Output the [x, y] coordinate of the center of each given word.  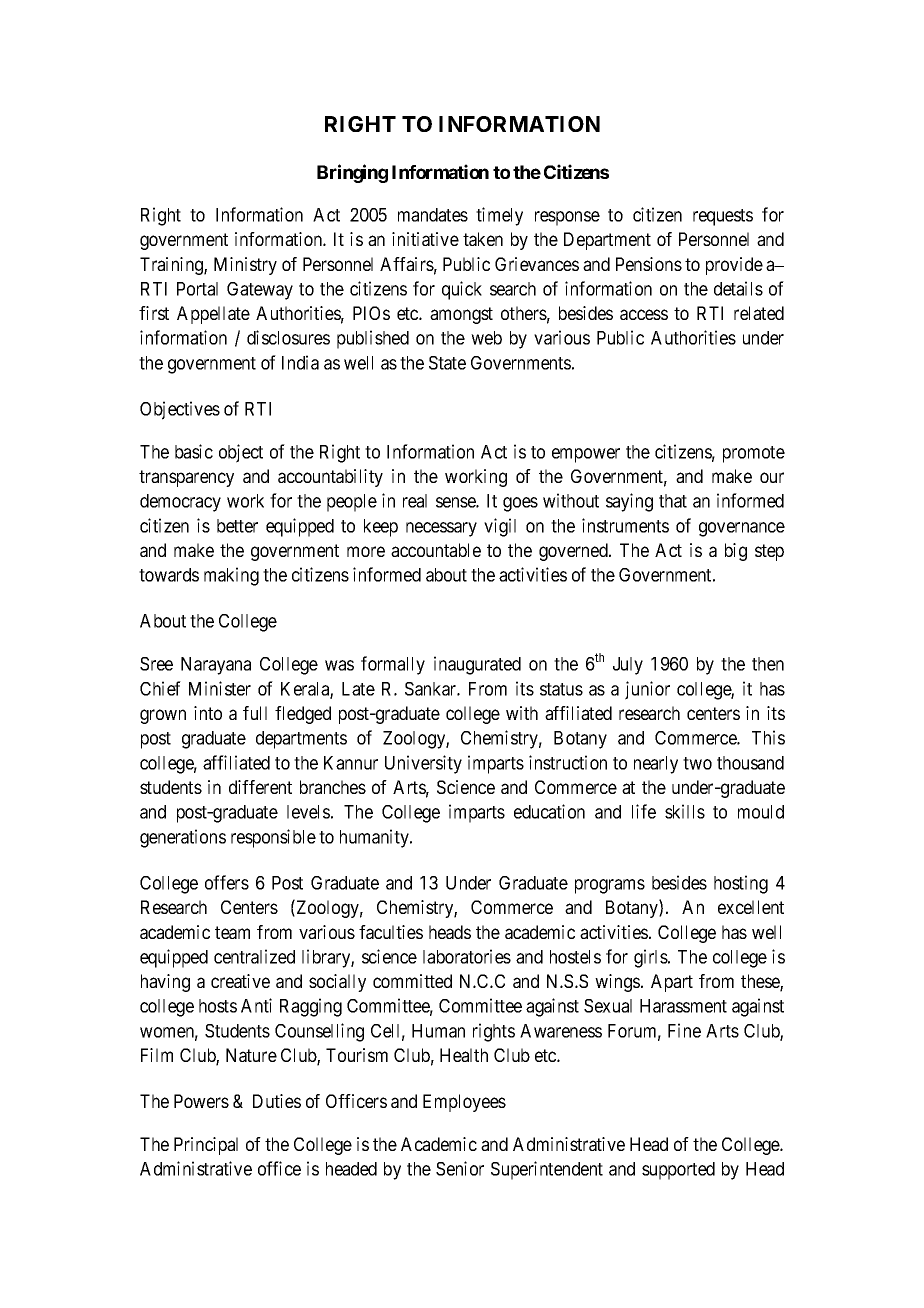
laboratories [467, 956]
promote [754, 454]
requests [723, 217]
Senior [460, 1168]
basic [194, 451]
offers [227, 882]
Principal [206, 1146]
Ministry [245, 266]
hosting [741, 884]
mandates [433, 215]
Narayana [216, 666]
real [415, 501]
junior [647, 690]
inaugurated [477, 665]
